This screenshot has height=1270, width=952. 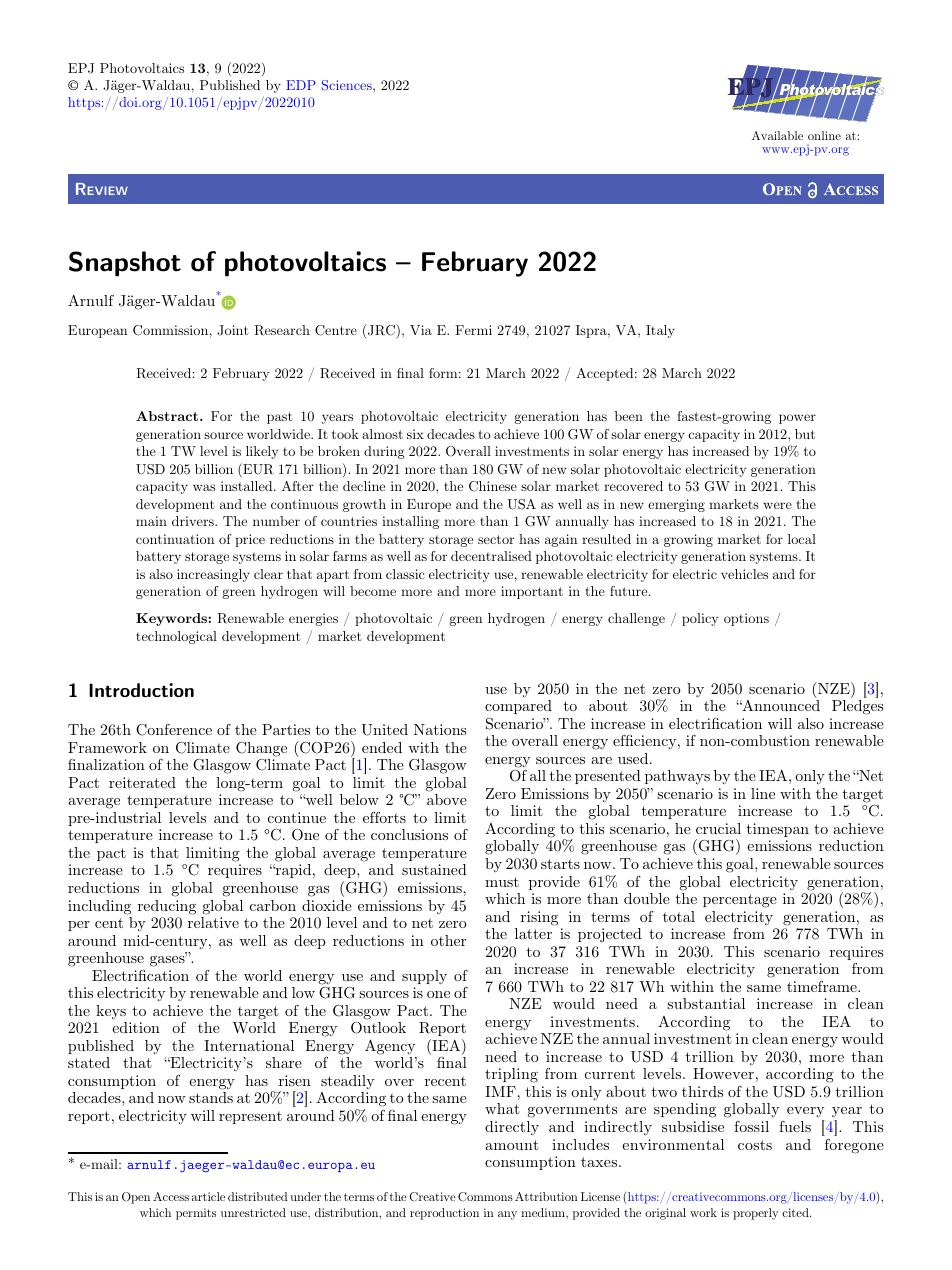 What do you see at coordinates (204, 487) in the screenshot?
I see `was` at bounding box center [204, 487].
